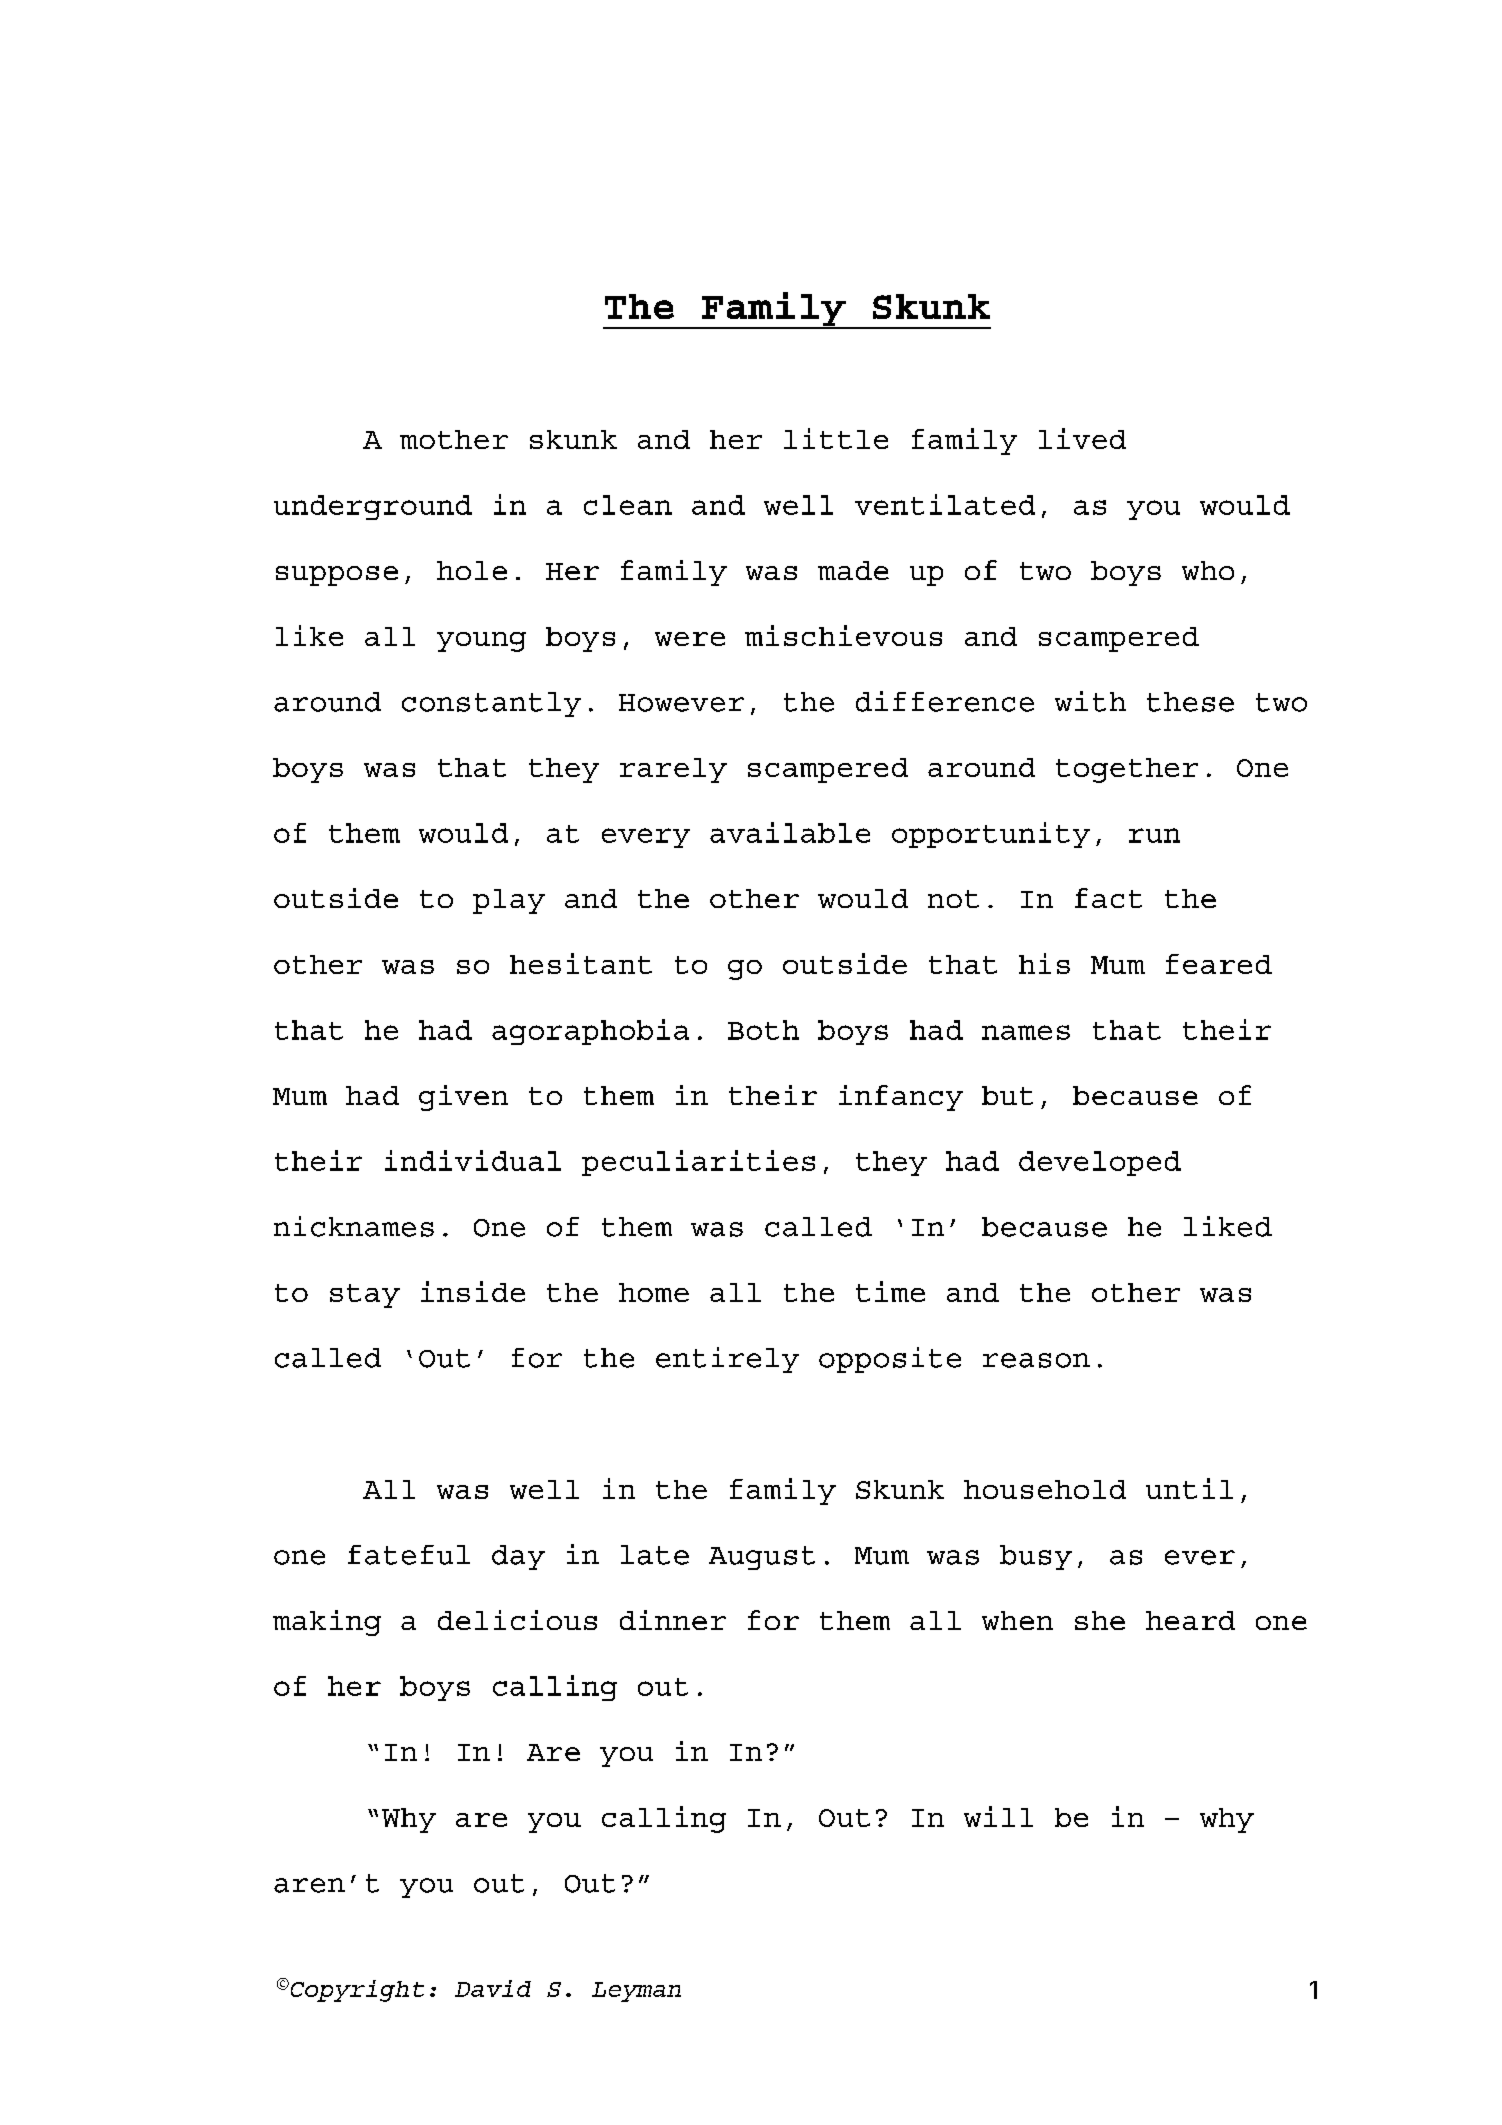  Describe the element at coordinates (1100, 1620) in the screenshot. I see `she` at that location.
